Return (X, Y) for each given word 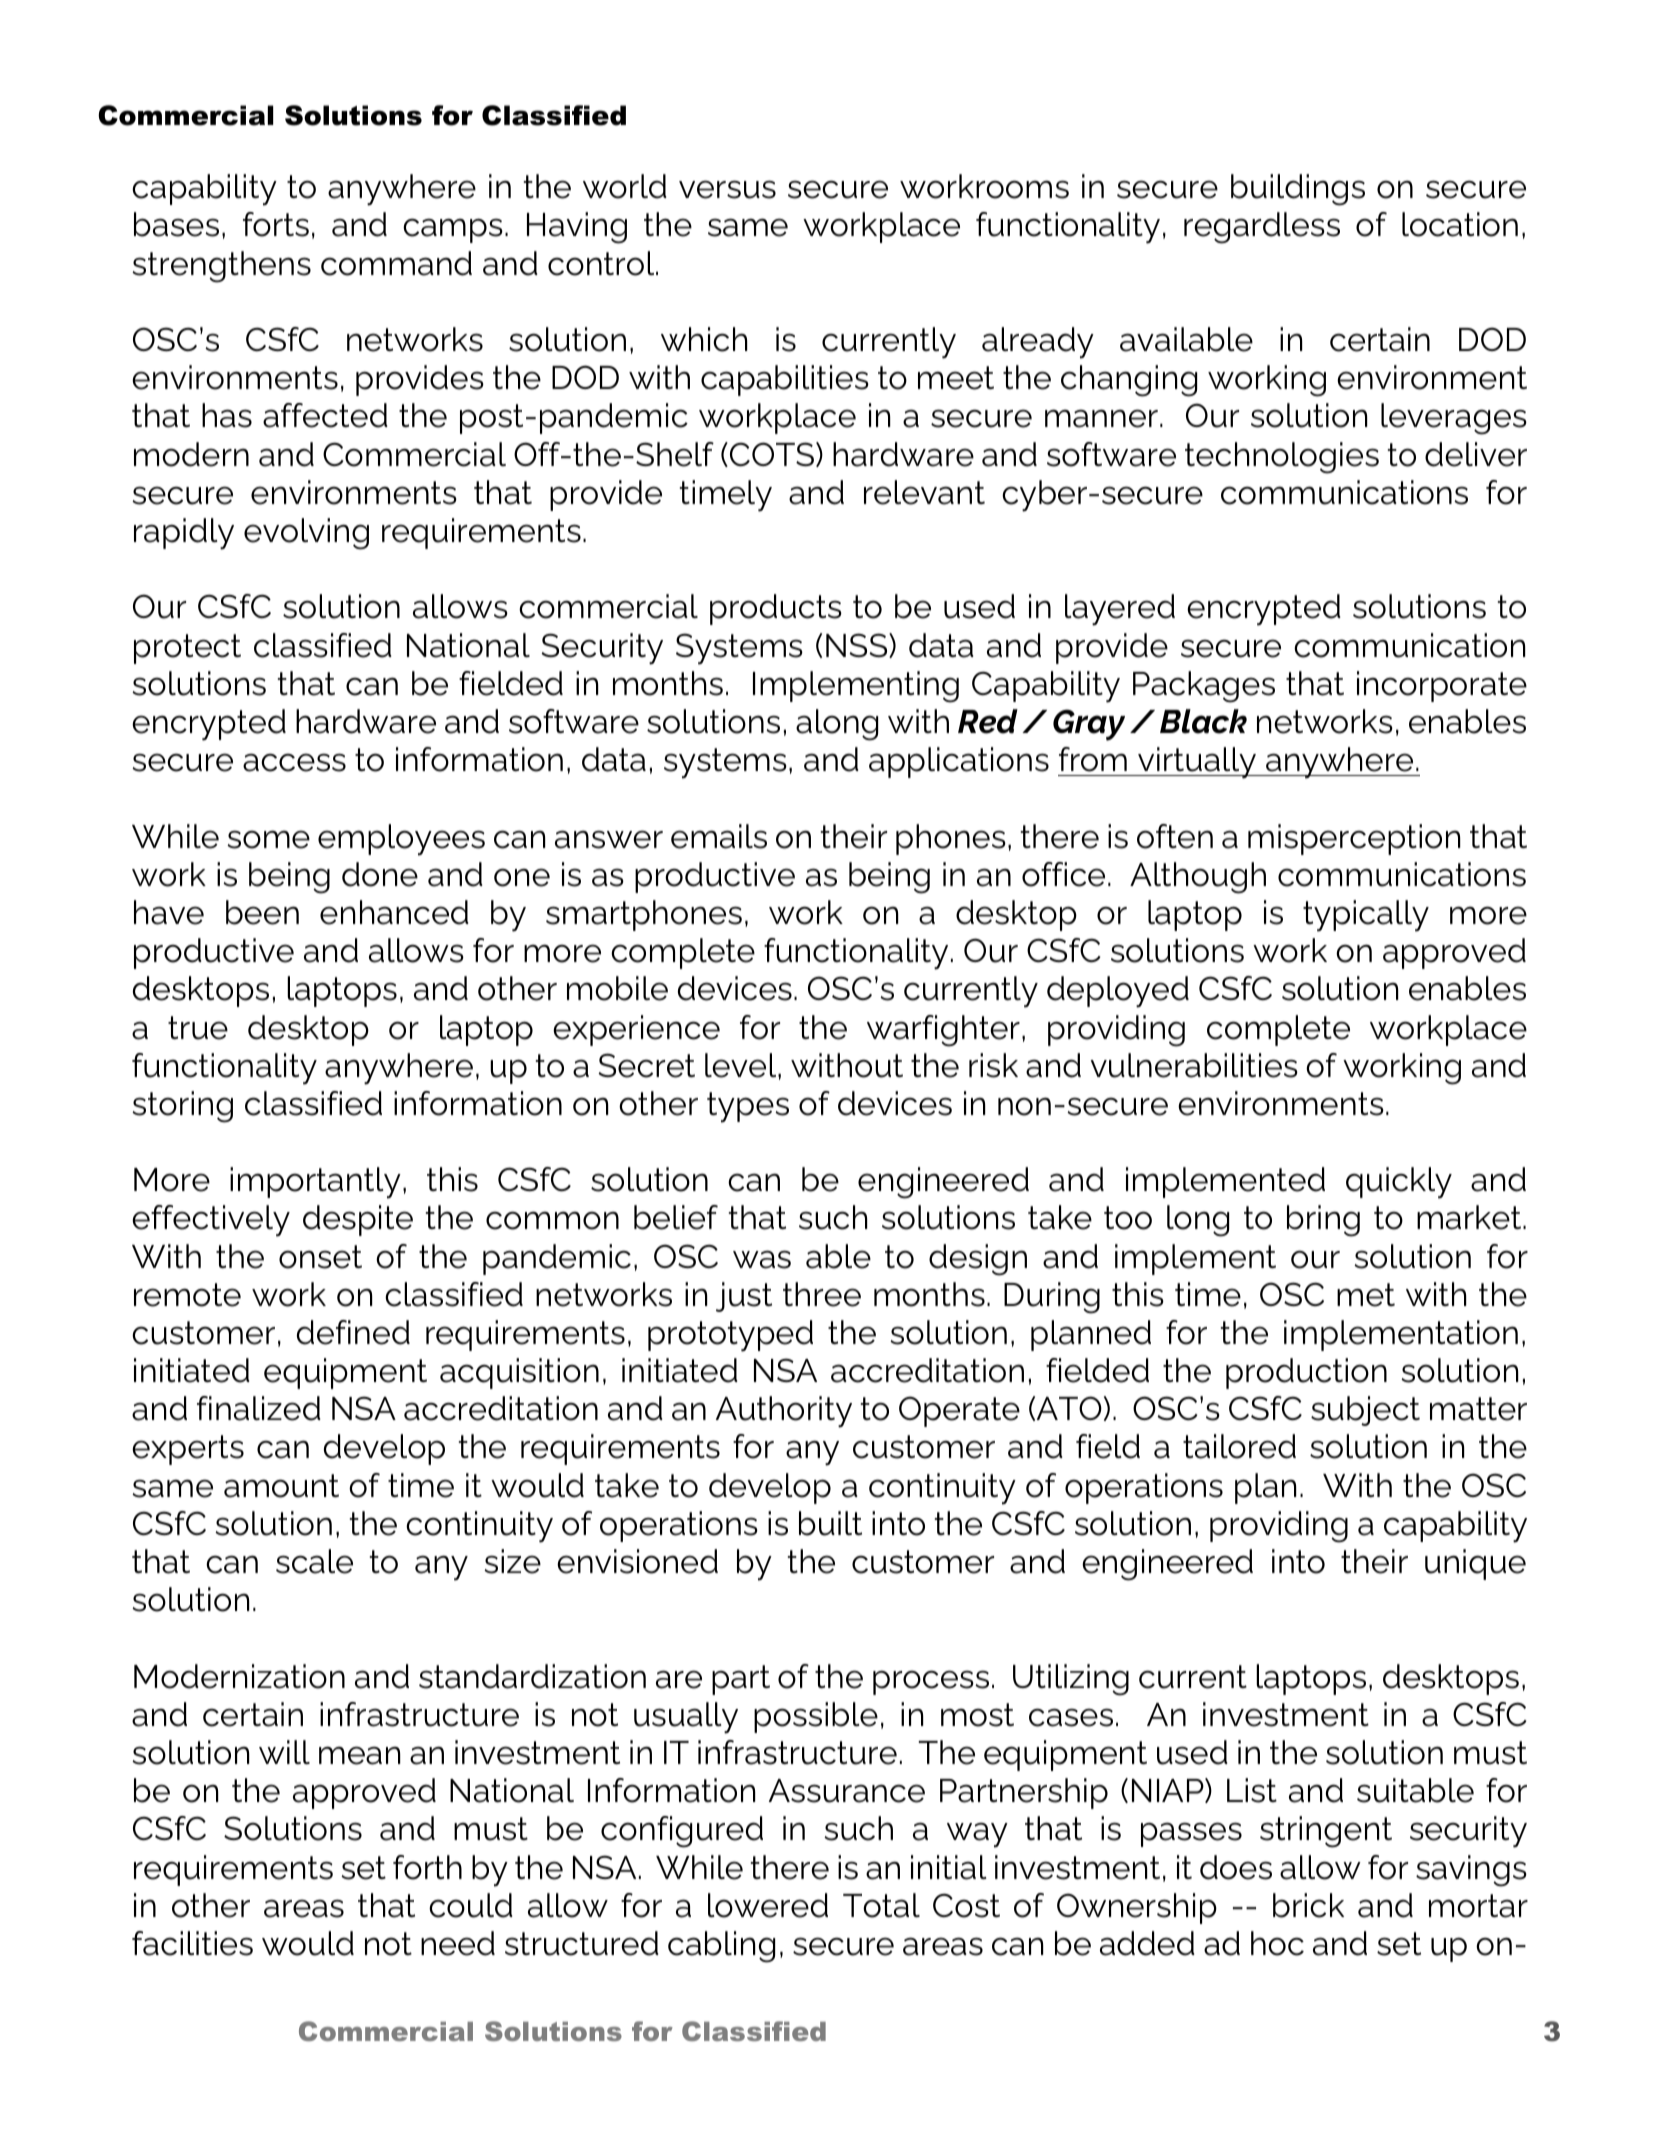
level (742, 1065)
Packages (1204, 687)
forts (276, 224)
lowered (768, 1905)
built (830, 1523)
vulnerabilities (1194, 1065)
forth (427, 1867)
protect (187, 649)
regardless (1262, 228)
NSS (858, 645)
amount (281, 1486)
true (198, 1028)
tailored (1239, 1446)
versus (727, 189)
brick (1308, 1905)
